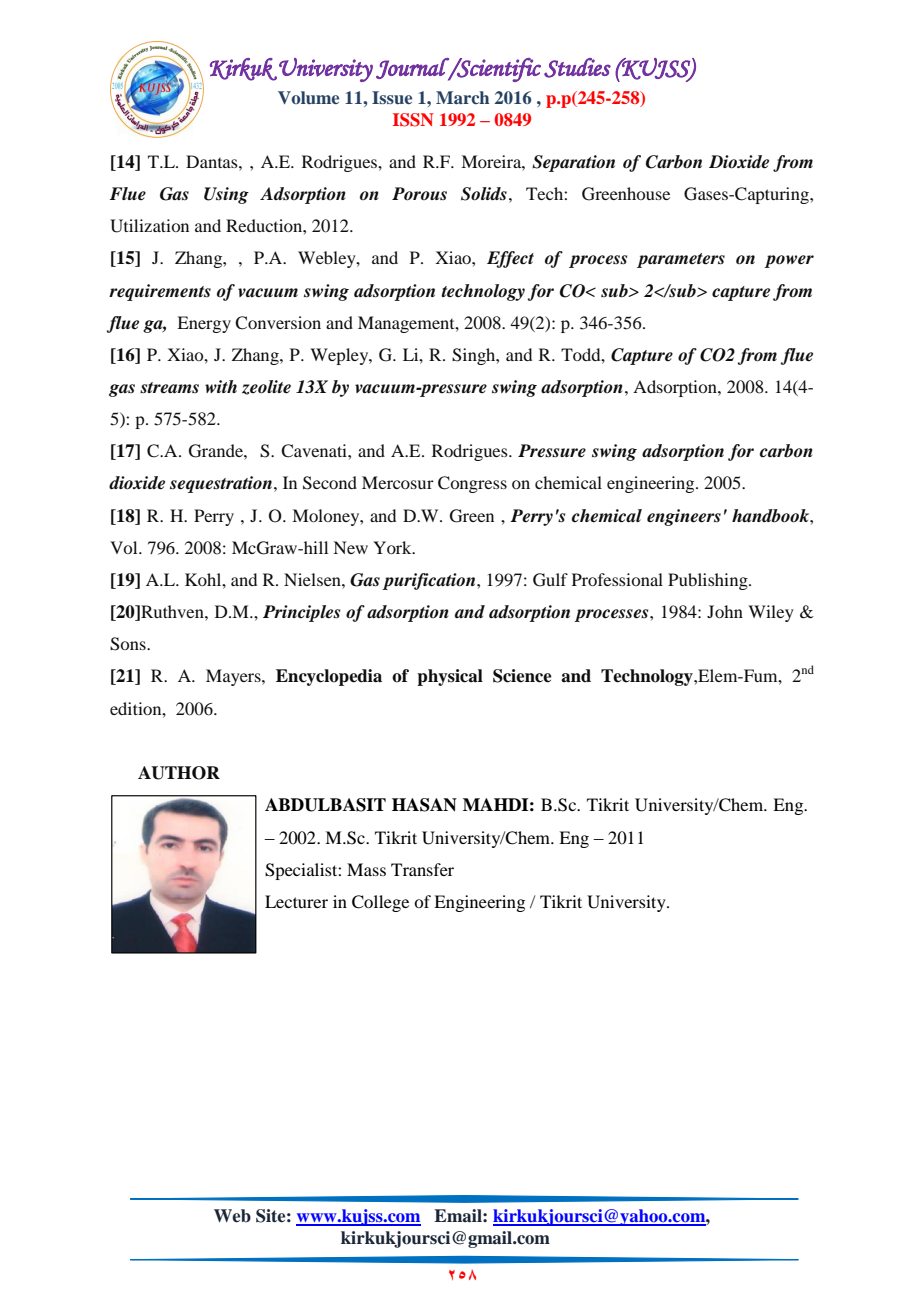 Image resolution: width=924 pixels, height=1308 pixels. What do you see at coordinates (308, 97) in the screenshot?
I see `Volume` at bounding box center [308, 97].
